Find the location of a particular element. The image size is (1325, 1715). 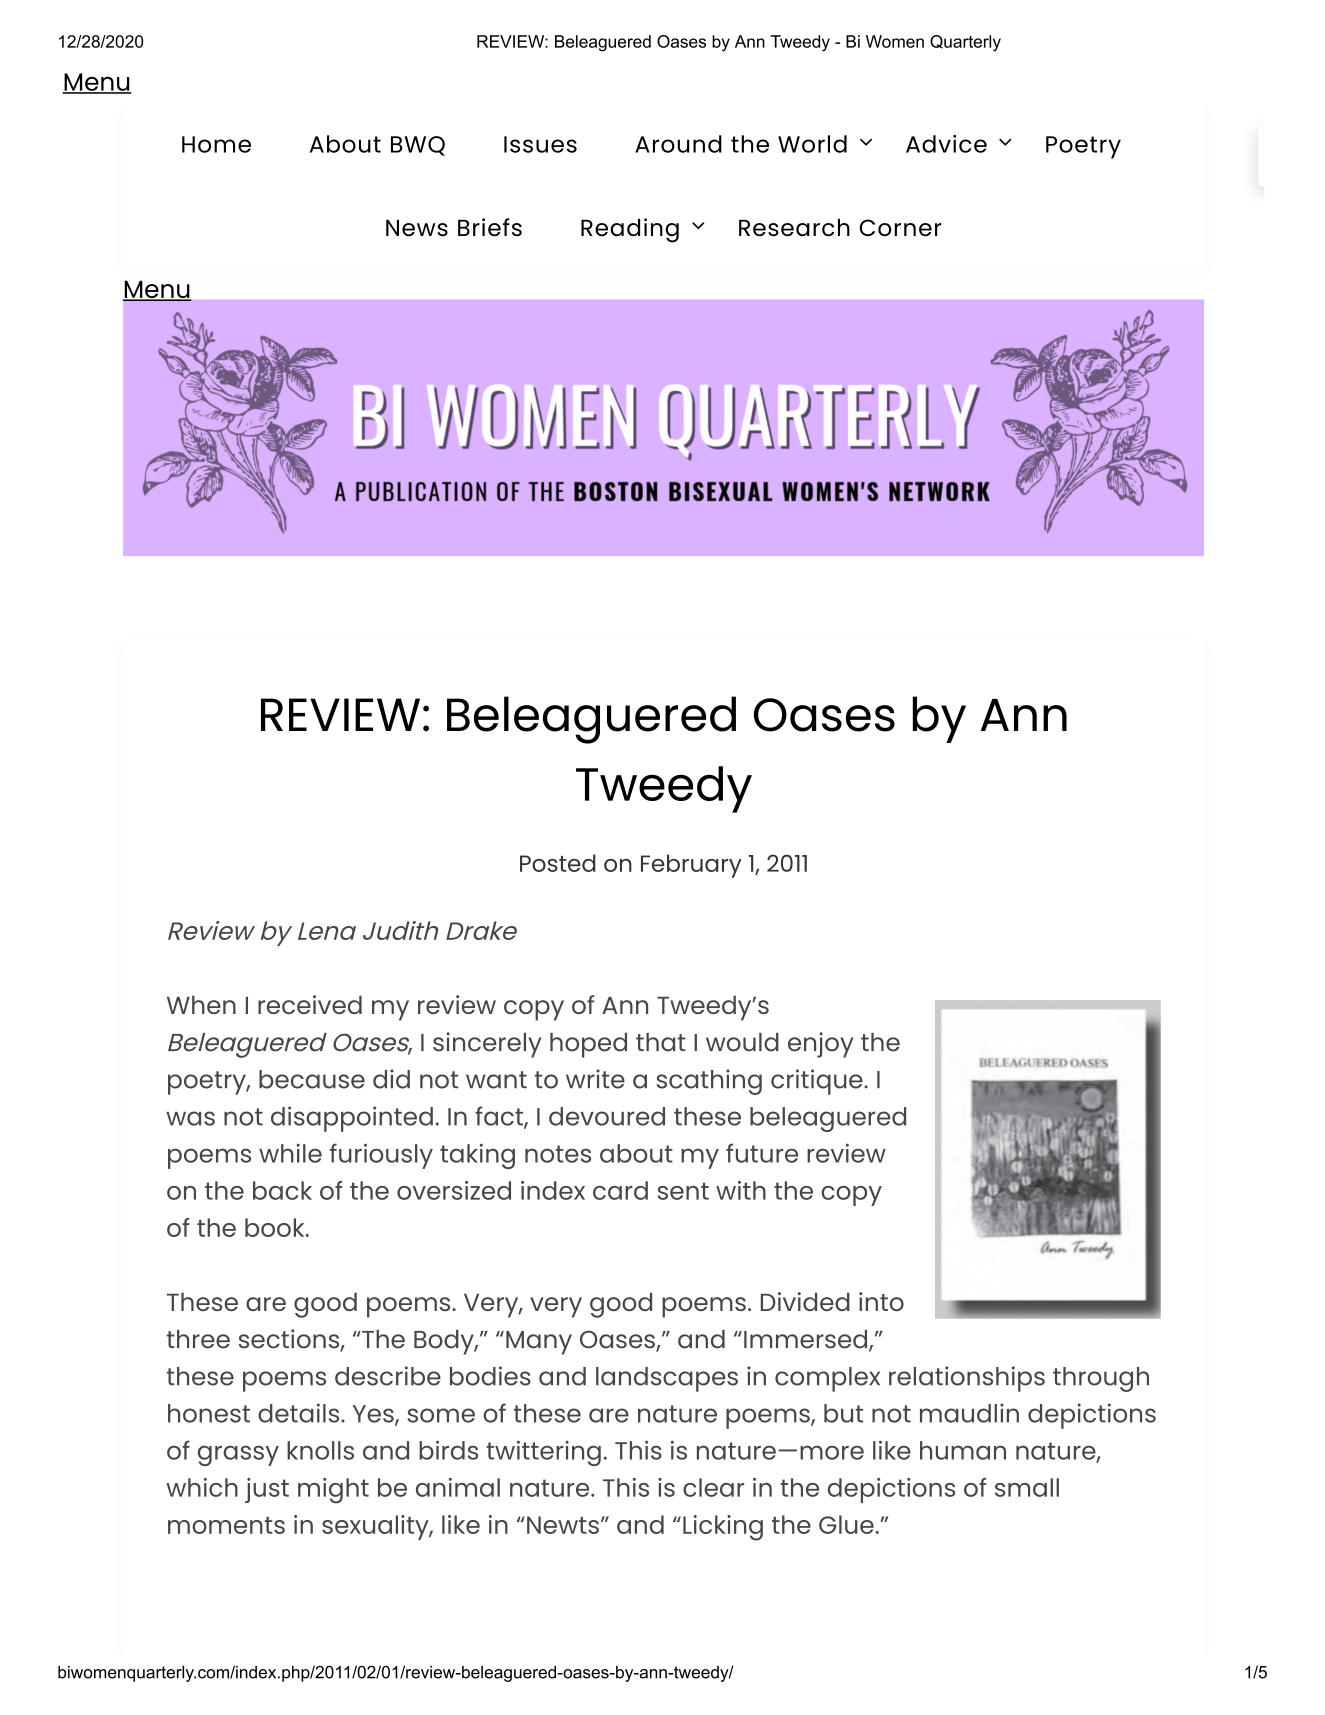

just is located at coordinates (267, 1490).
